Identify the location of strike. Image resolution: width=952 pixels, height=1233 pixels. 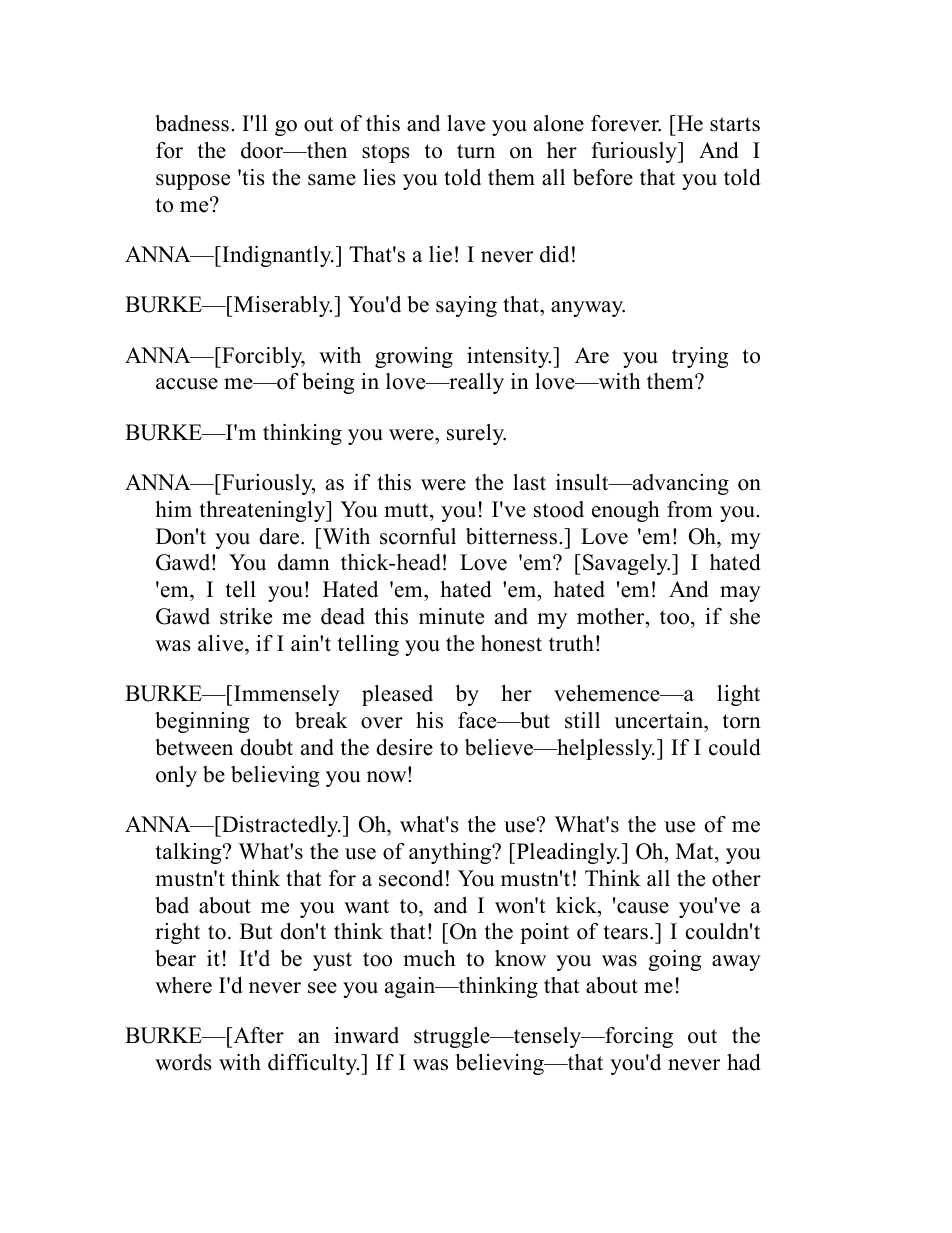
(246, 616).
